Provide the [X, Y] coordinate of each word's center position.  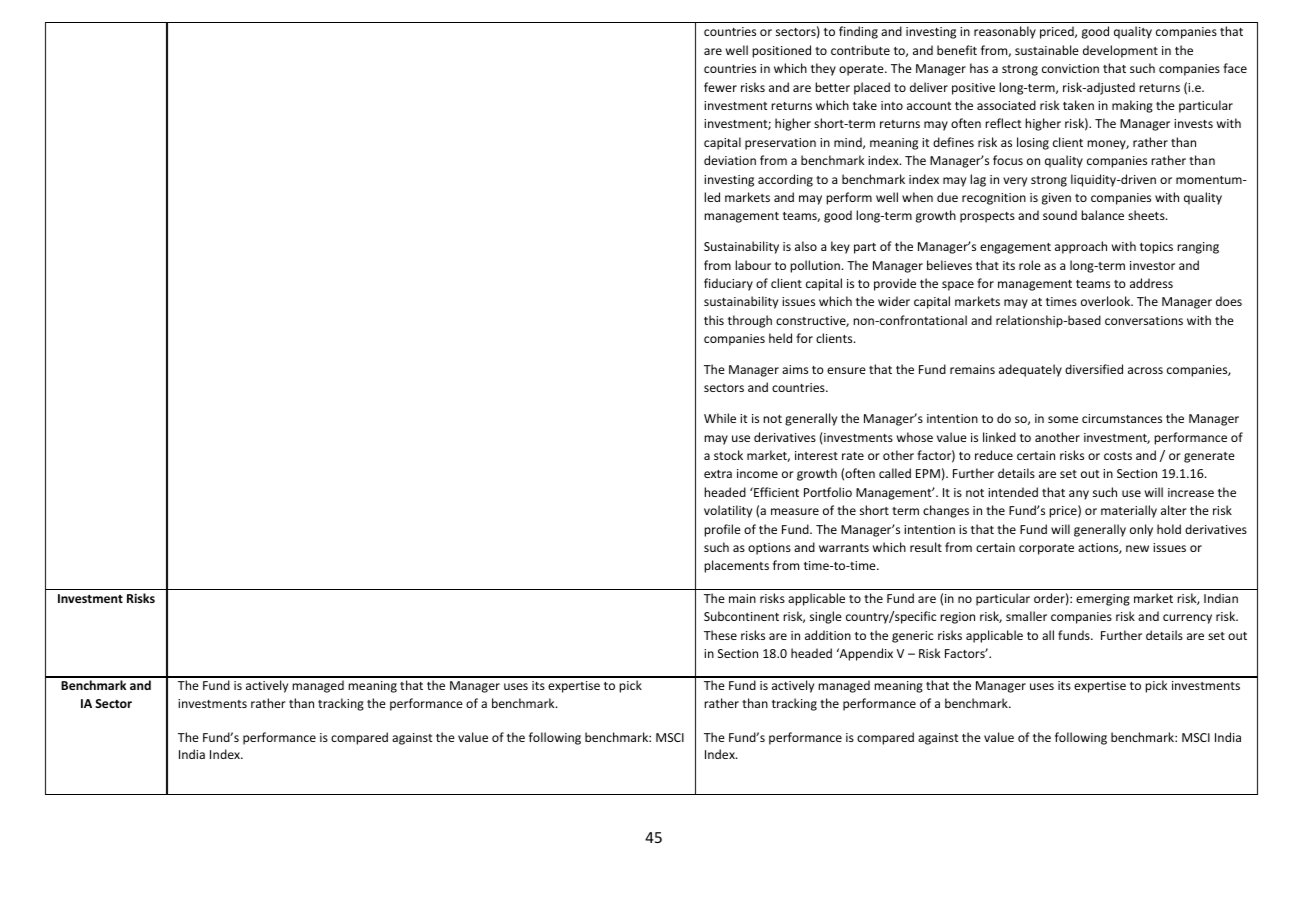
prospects [987, 217]
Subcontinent [741, 616]
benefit [957, 50]
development [1120, 51]
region [957, 618]
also [806, 246]
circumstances [1122, 418]
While [720, 418]
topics [1156, 248]
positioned [781, 51]
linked [999, 437]
